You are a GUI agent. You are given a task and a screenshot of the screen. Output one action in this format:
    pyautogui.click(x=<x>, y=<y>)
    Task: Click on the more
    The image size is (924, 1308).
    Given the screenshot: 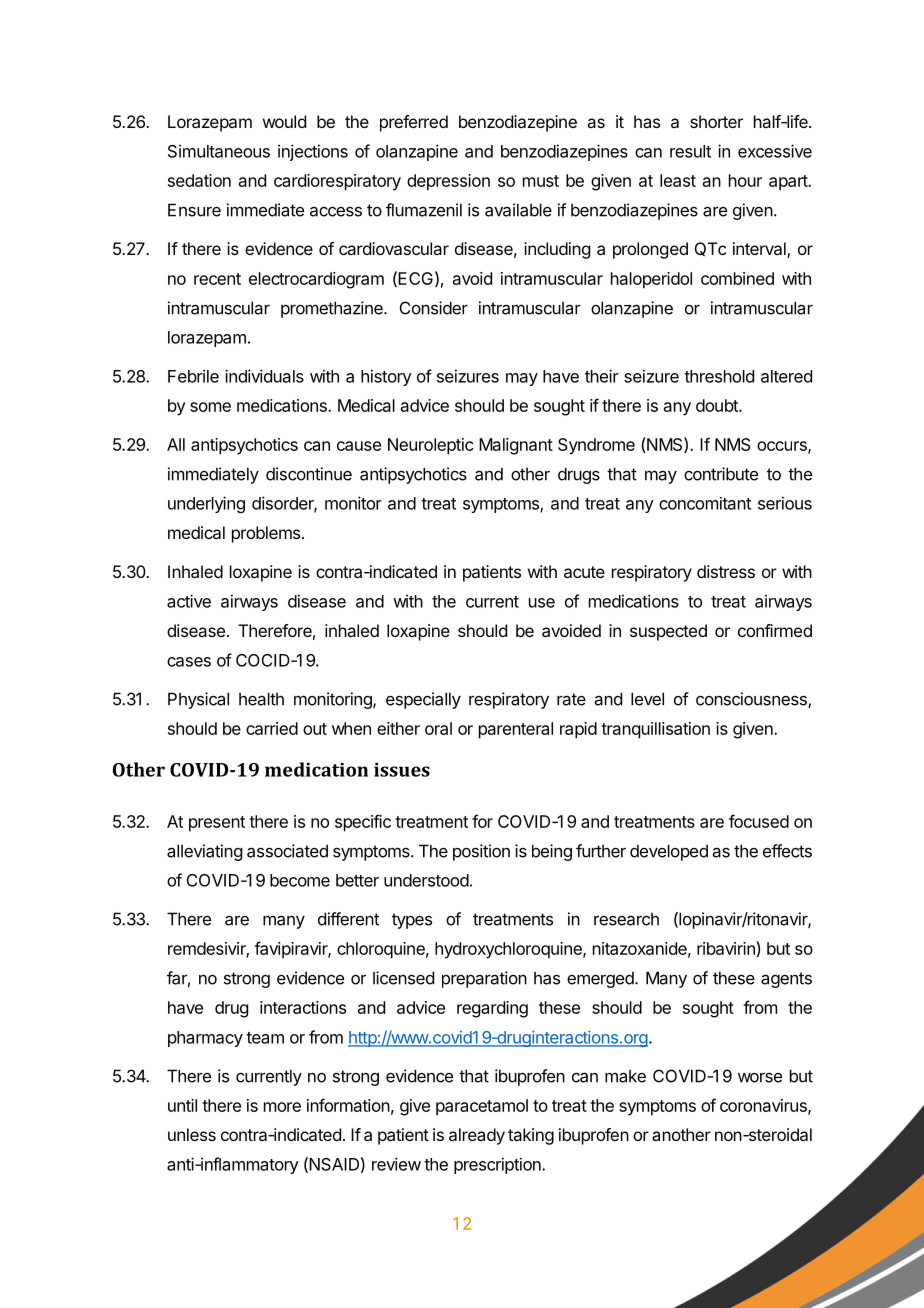 What is the action you would take?
    pyautogui.click(x=282, y=1107)
